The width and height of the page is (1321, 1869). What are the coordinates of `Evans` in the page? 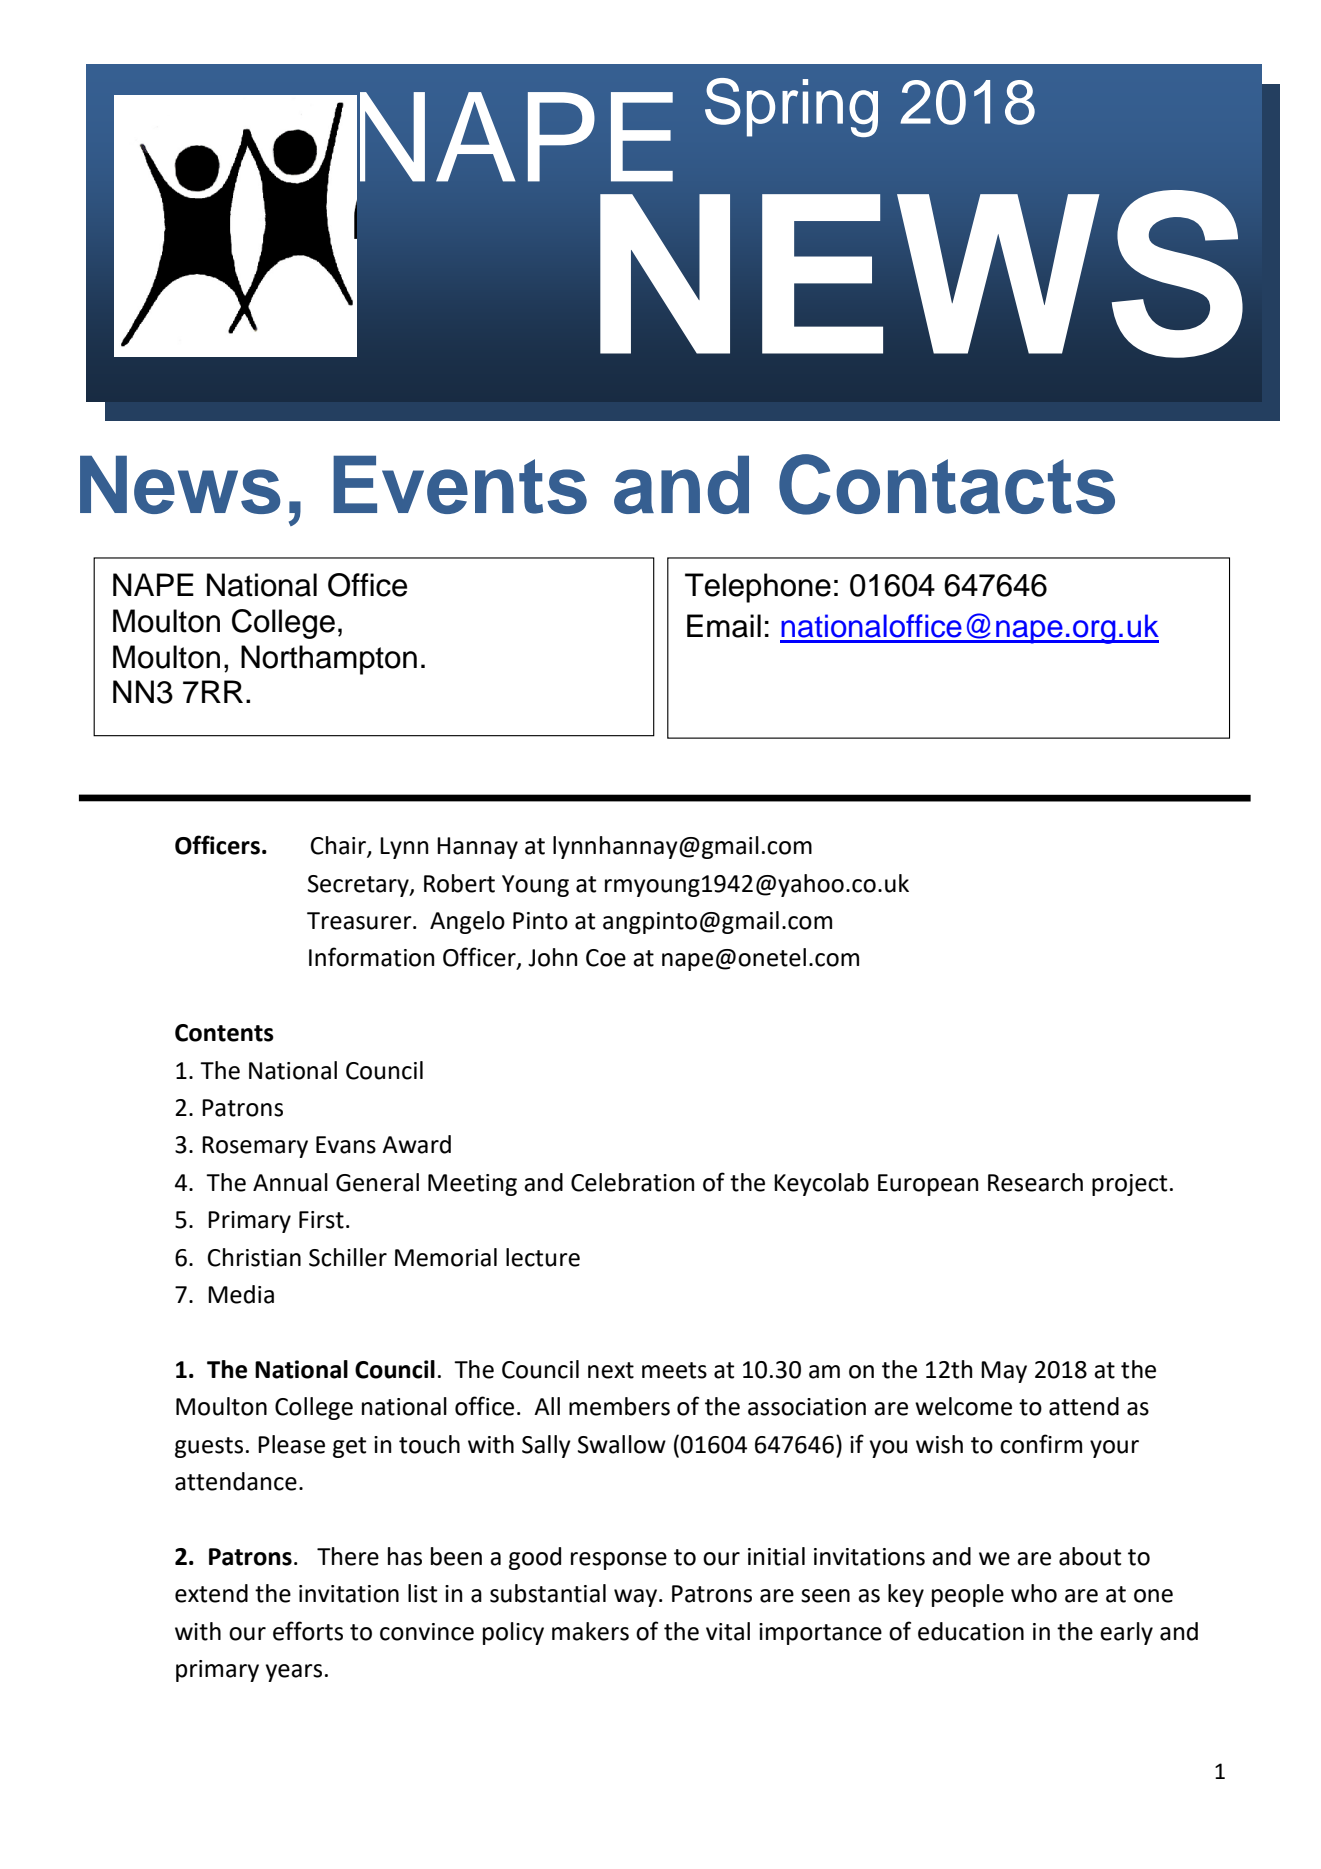 It's located at (346, 1145).
